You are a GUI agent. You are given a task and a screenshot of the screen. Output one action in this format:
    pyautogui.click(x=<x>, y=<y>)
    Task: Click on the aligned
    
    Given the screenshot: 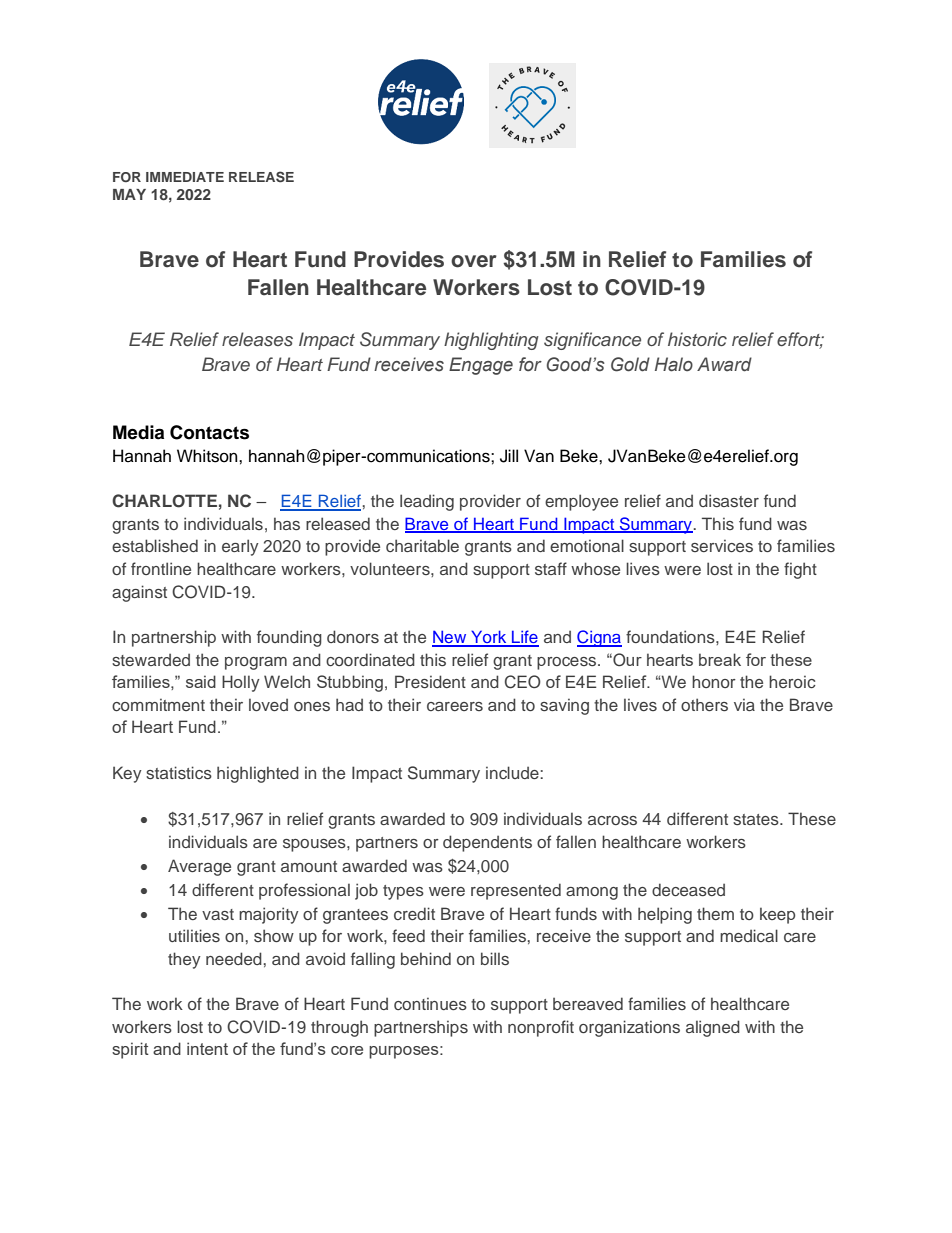 What is the action you would take?
    pyautogui.click(x=713, y=1028)
